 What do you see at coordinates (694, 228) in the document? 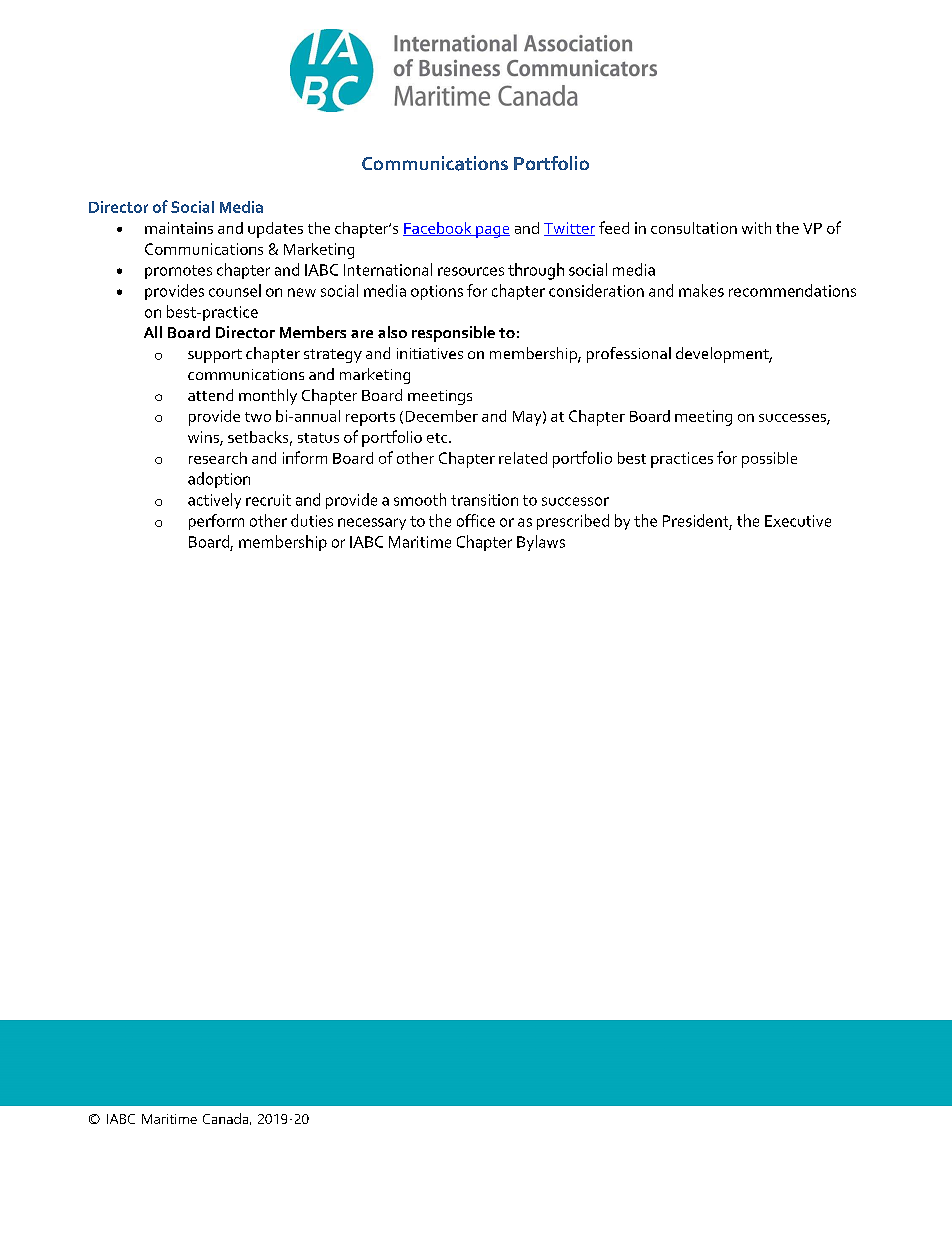
I see `consultation` at bounding box center [694, 228].
